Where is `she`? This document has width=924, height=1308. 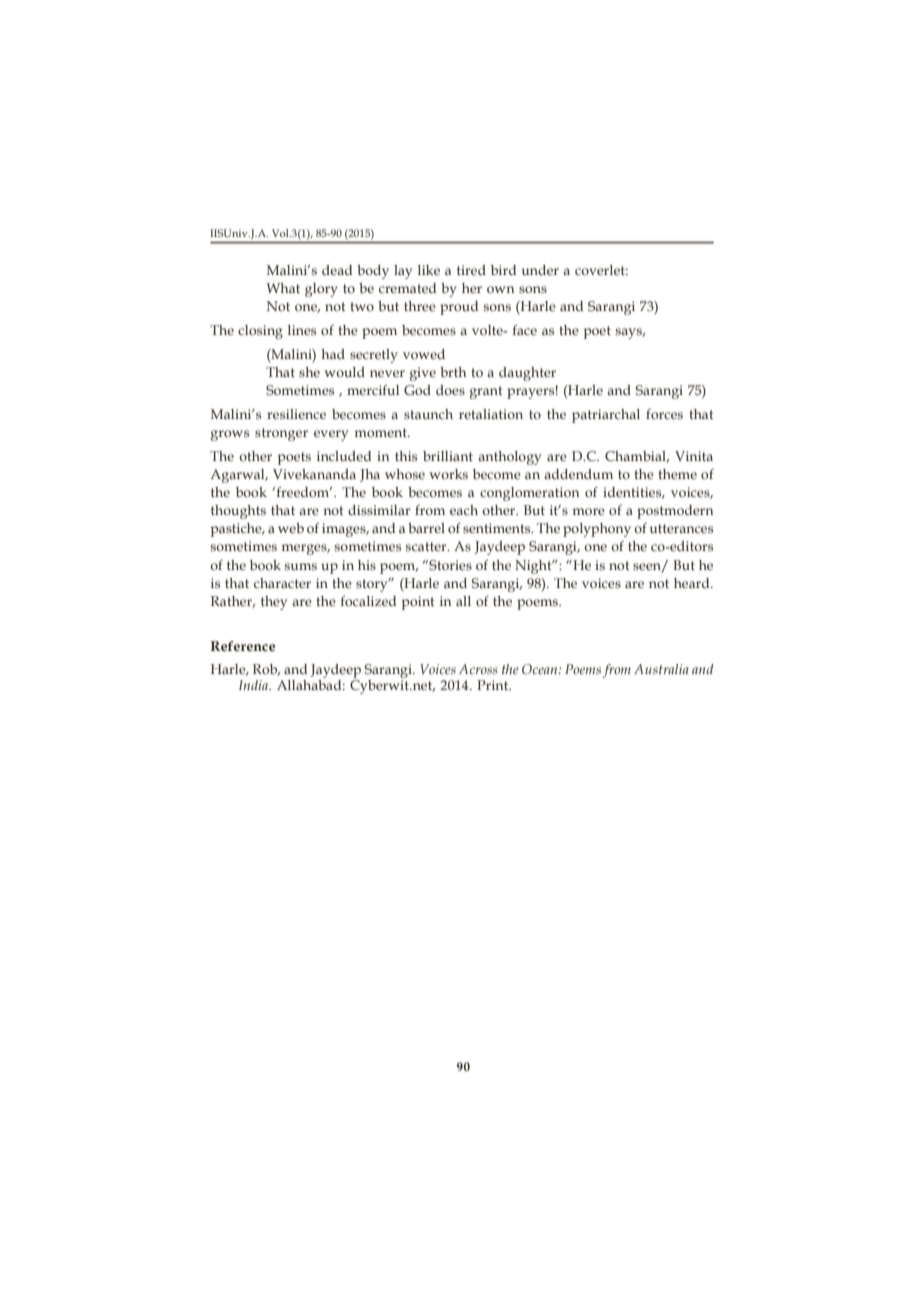
she is located at coordinates (309, 372).
